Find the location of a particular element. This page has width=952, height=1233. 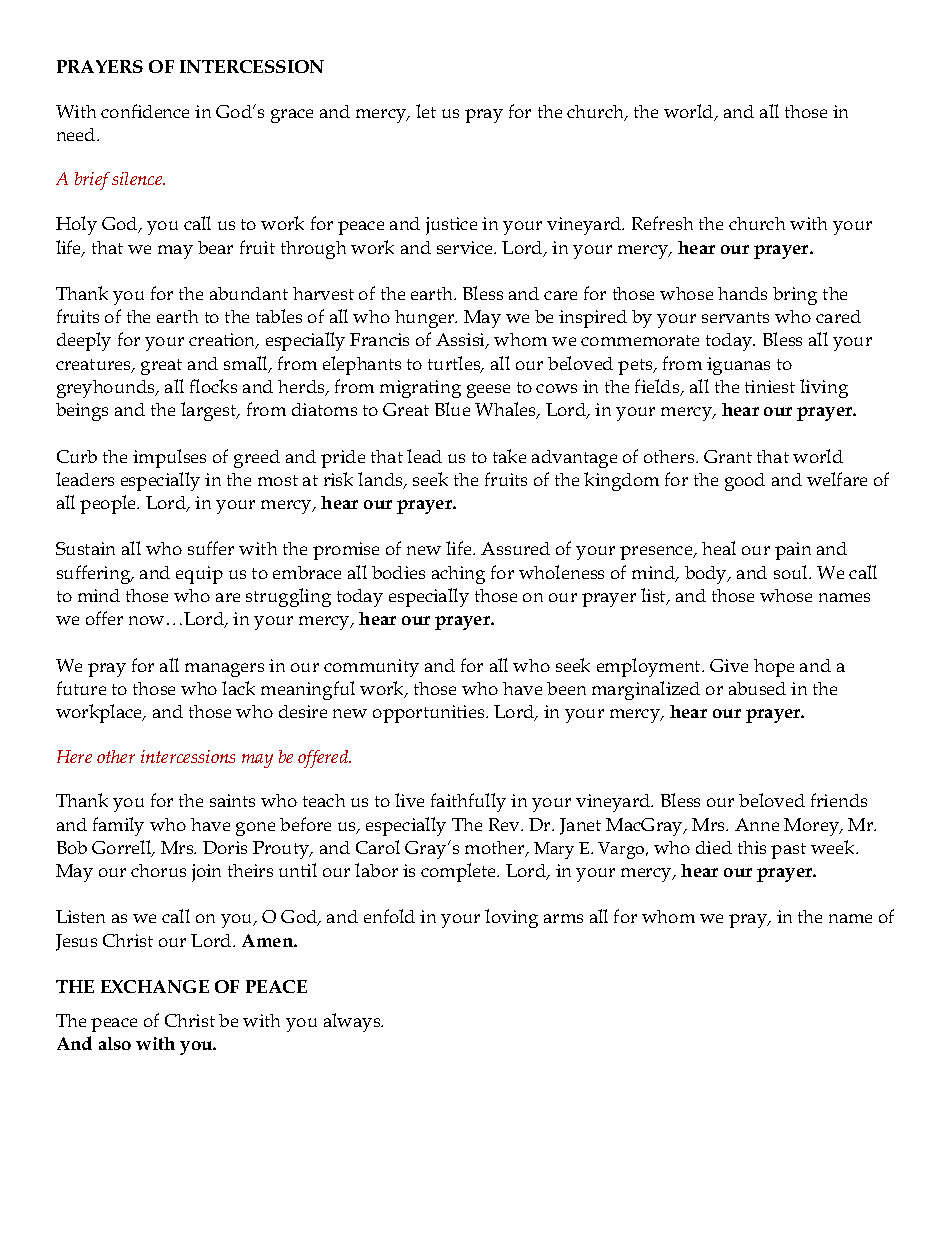

opportunities is located at coordinates (430, 714).
